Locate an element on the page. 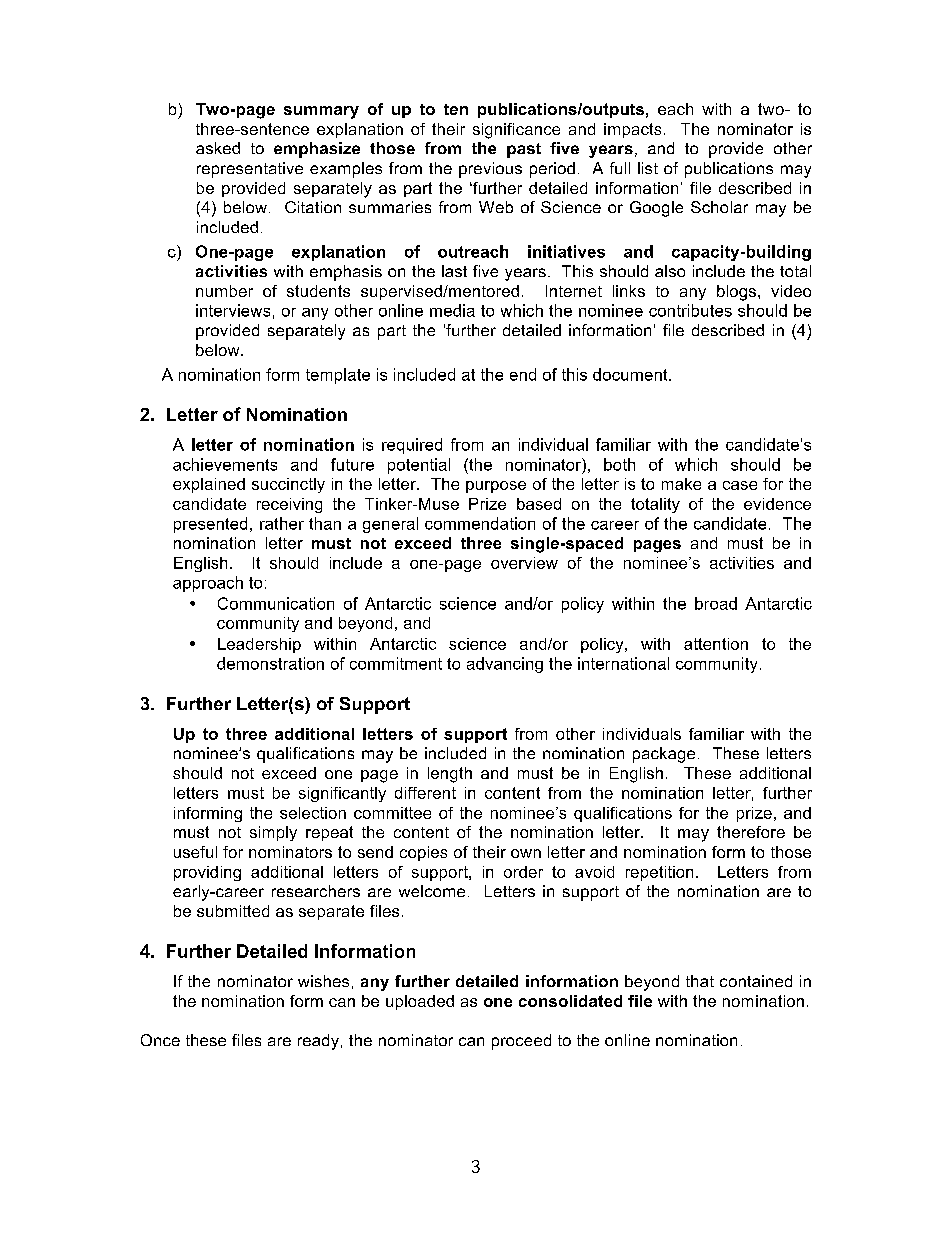  Once is located at coordinates (160, 1040).
